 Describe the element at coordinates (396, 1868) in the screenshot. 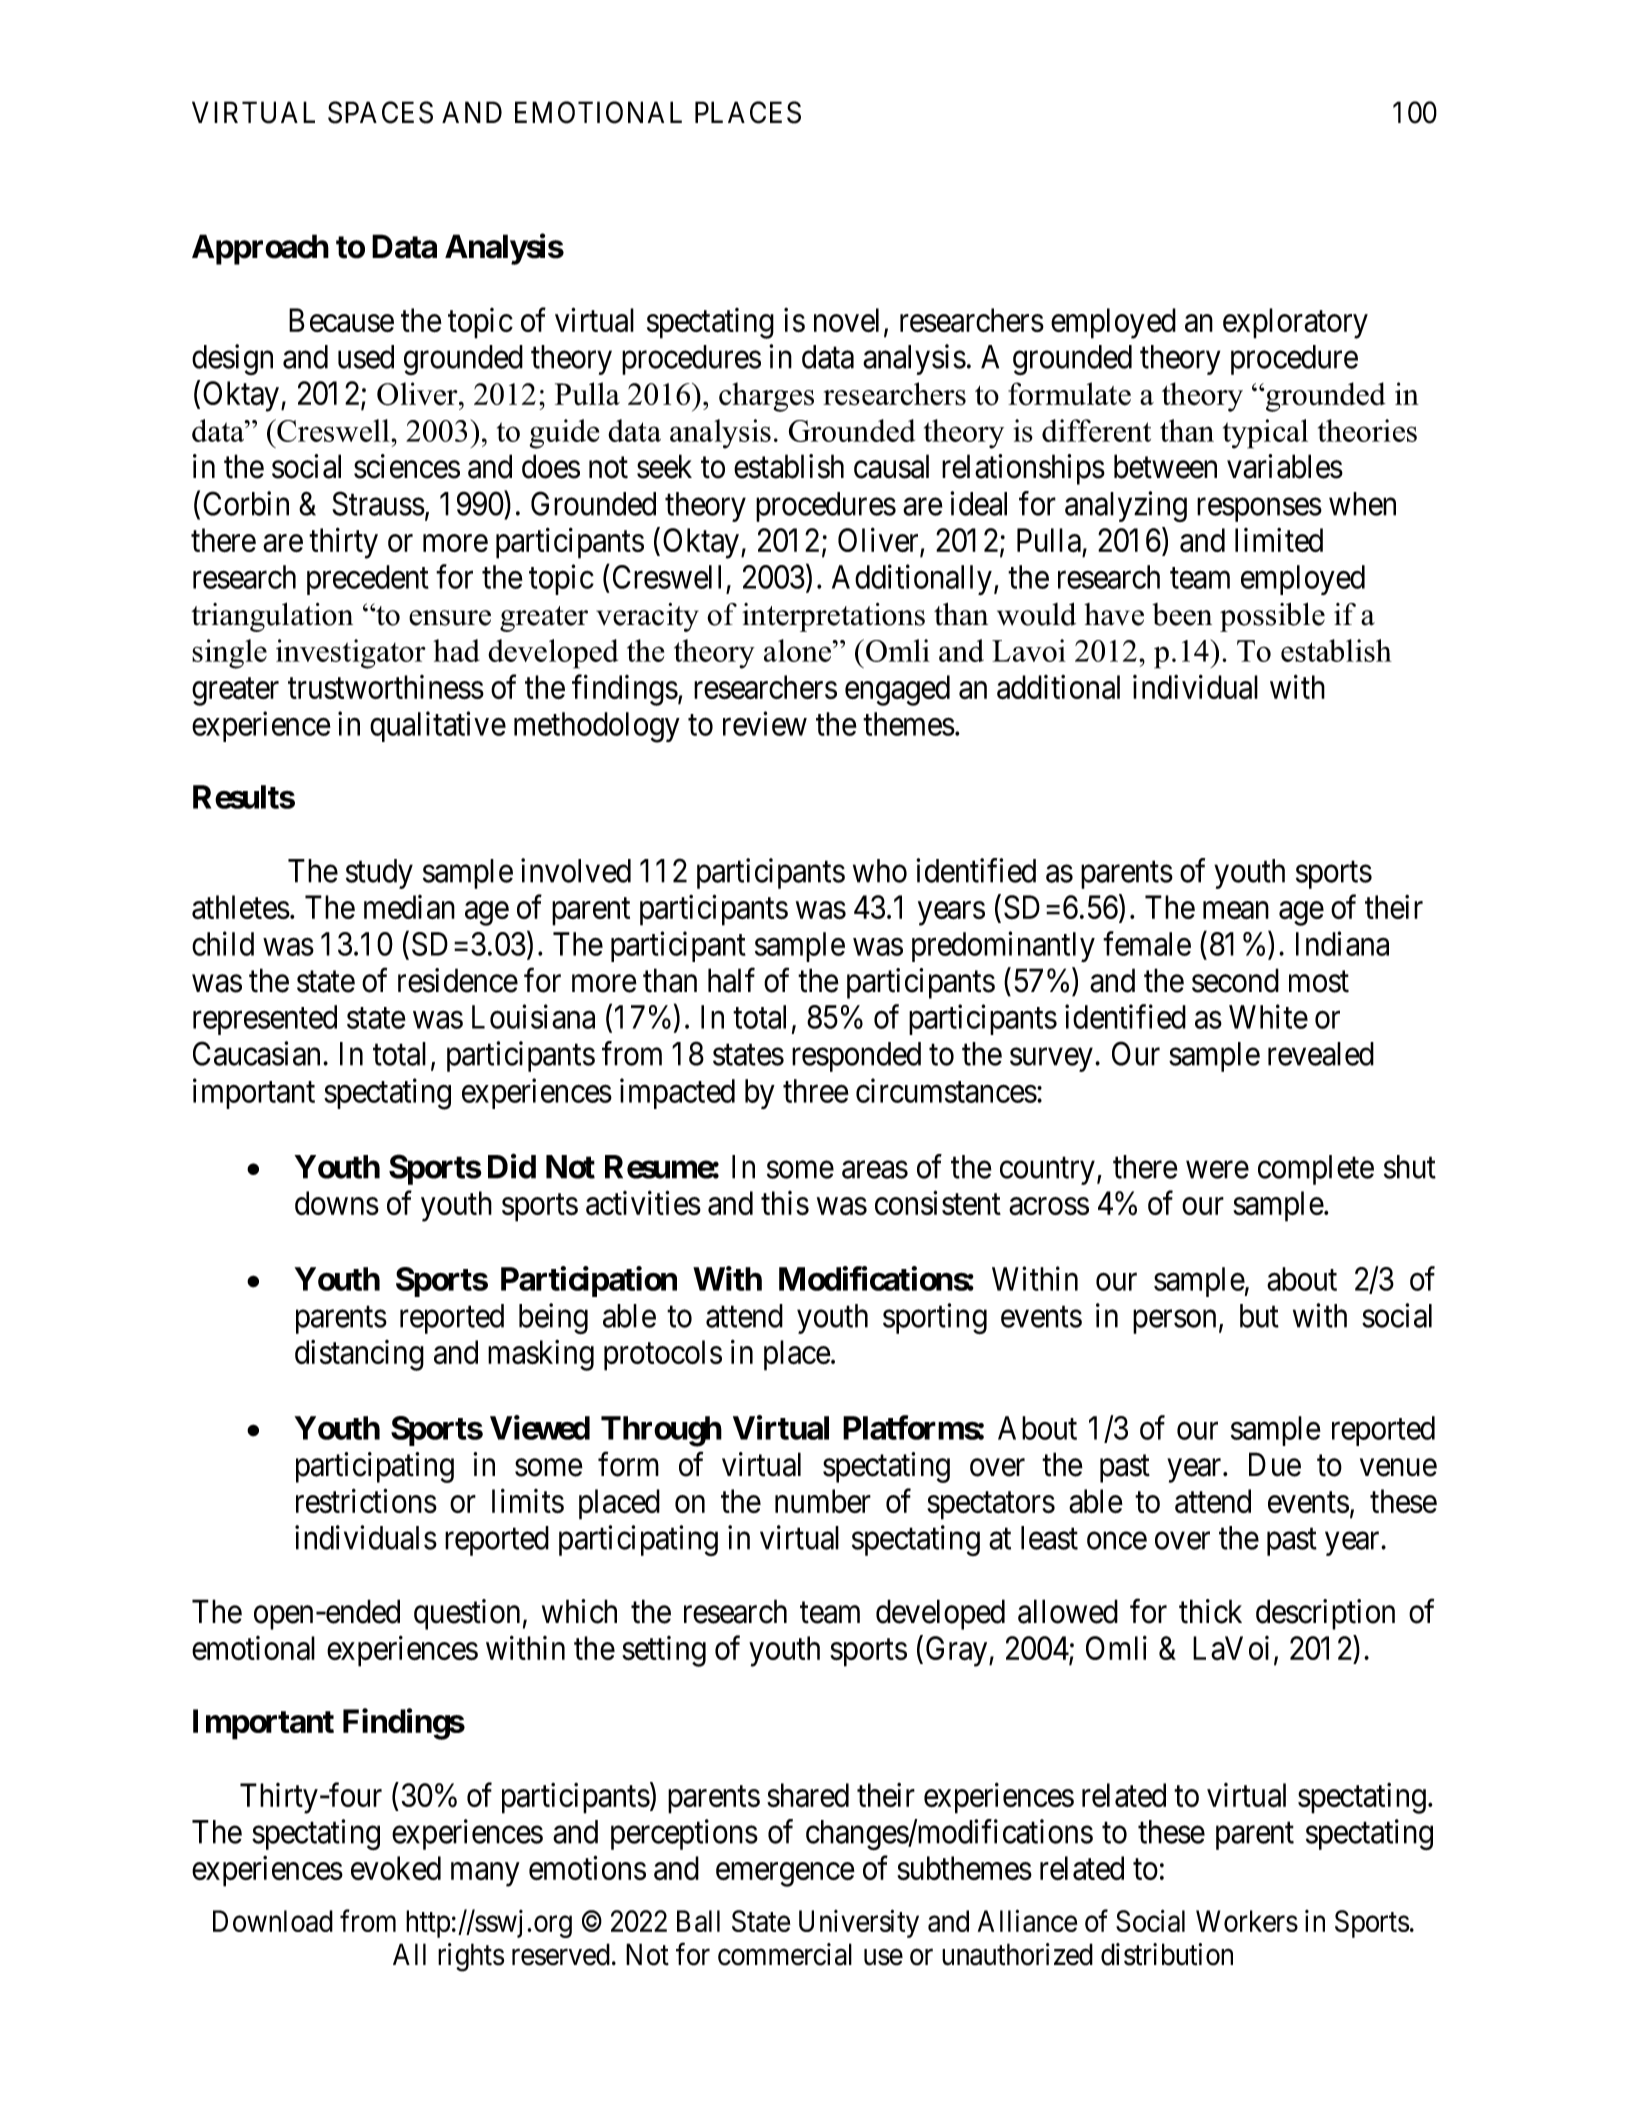

I see `evoked` at that location.
